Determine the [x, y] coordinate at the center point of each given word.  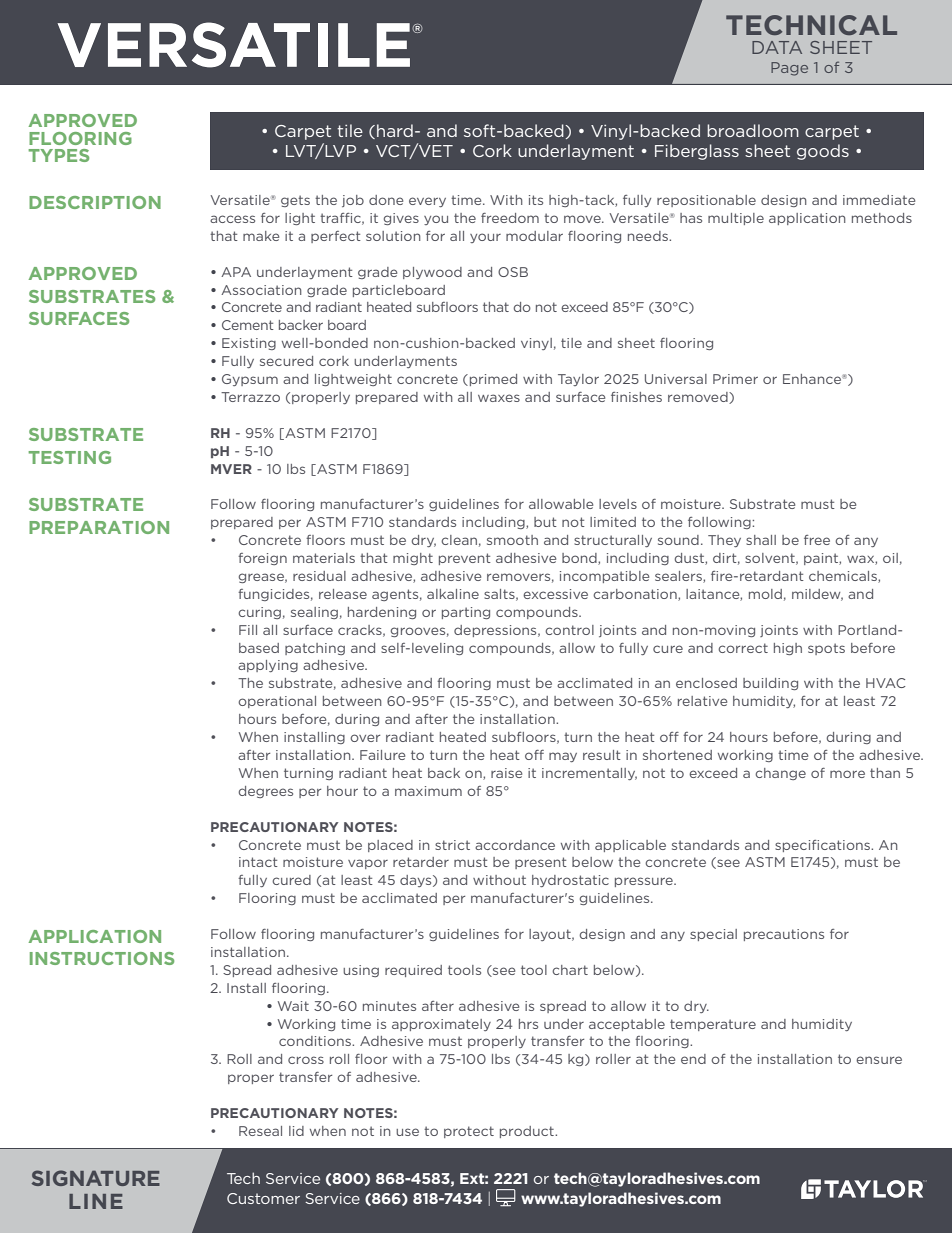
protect [469, 1132]
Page [789, 69]
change [780, 774]
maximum [428, 791]
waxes [499, 398]
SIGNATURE [96, 1178]
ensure [879, 1060]
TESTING [70, 457]
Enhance [813, 379]
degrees [265, 792]
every [427, 202]
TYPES [59, 155]
